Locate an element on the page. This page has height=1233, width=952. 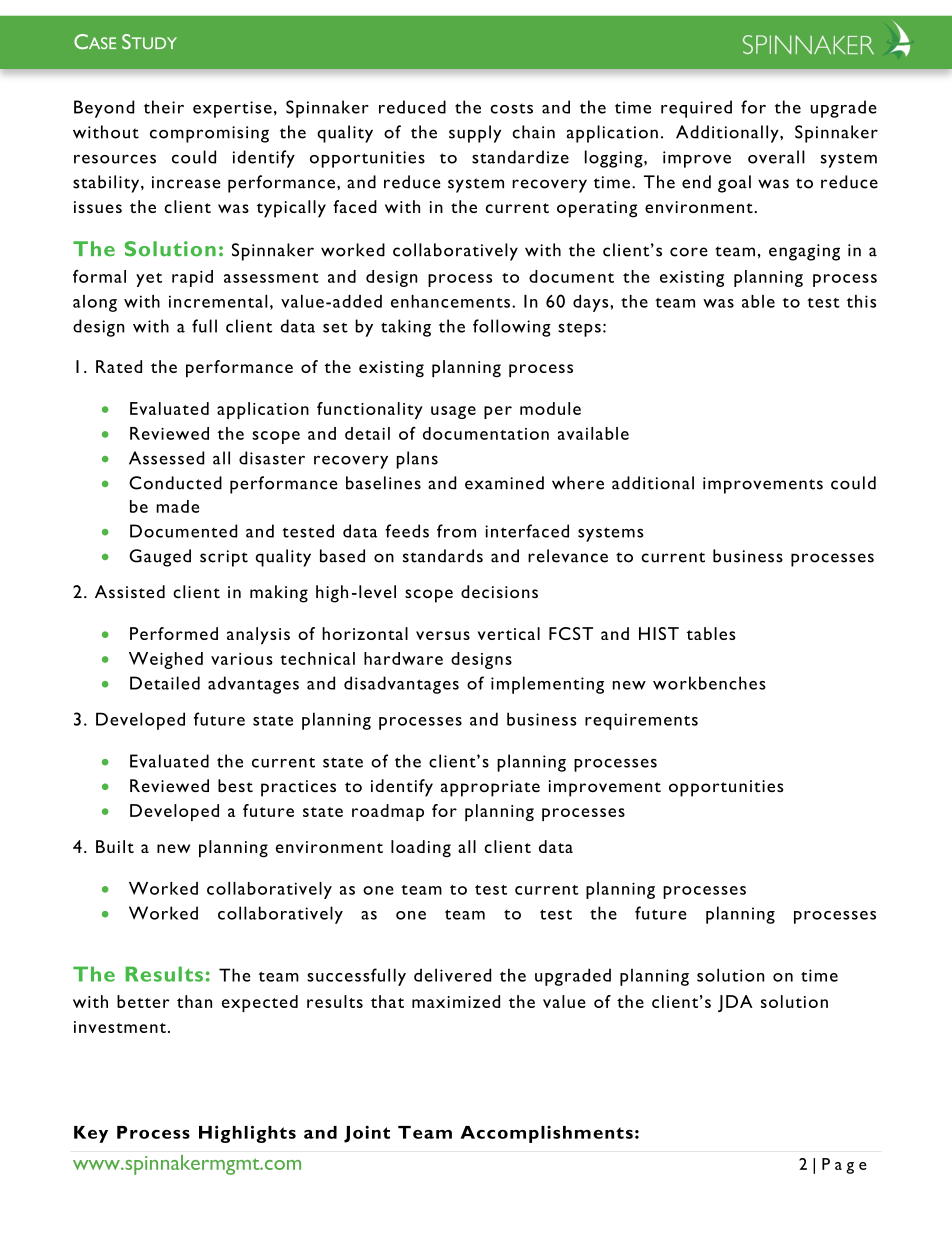
overall is located at coordinates (776, 157).
